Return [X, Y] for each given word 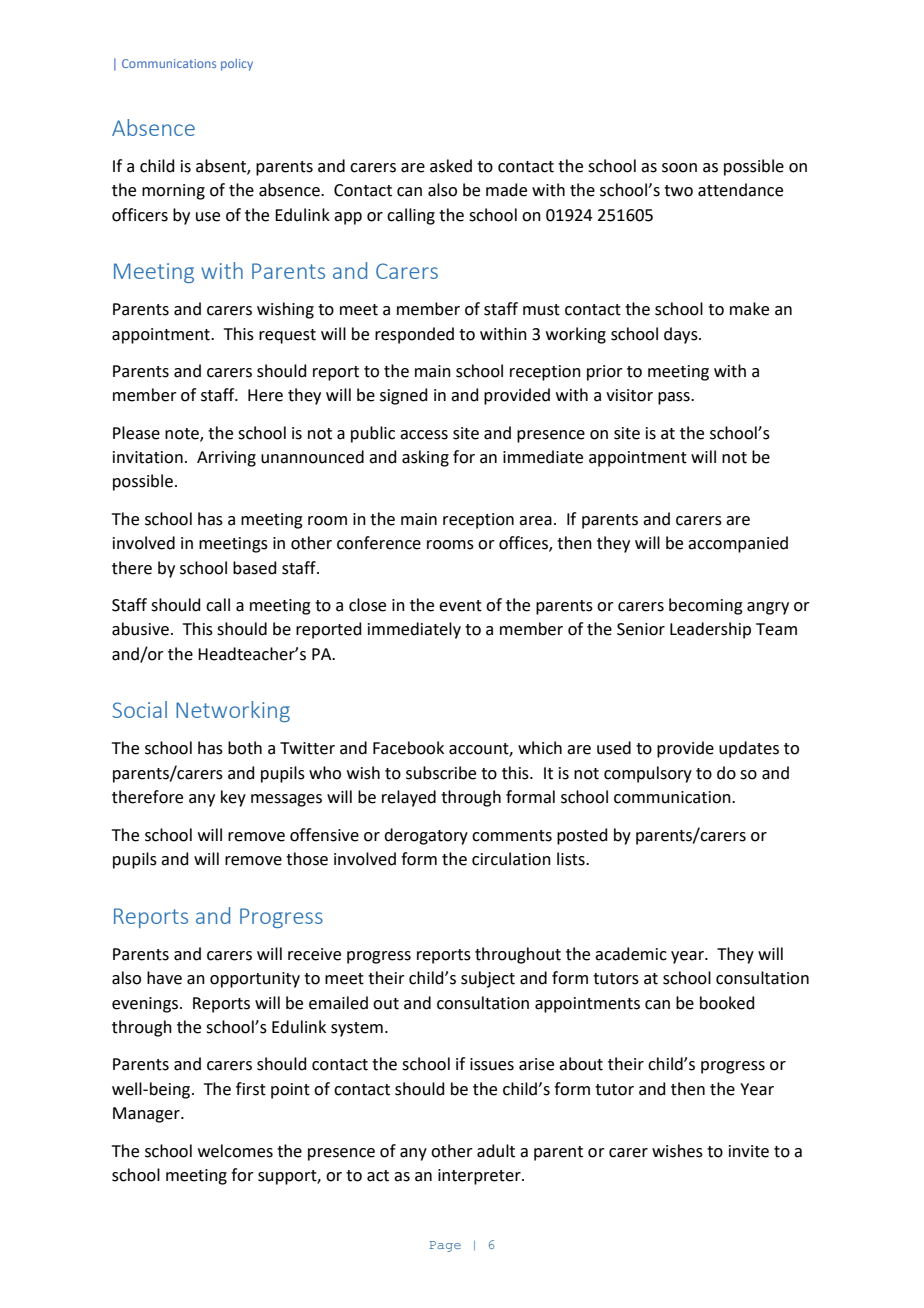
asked [451, 166]
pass [675, 398]
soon [679, 168]
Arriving [226, 459]
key [233, 798]
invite [749, 1151]
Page [445, 1246]
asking [425, 458]
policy [237, 65]
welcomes [235, 1151]
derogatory [426, 836]
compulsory [648, 774]
